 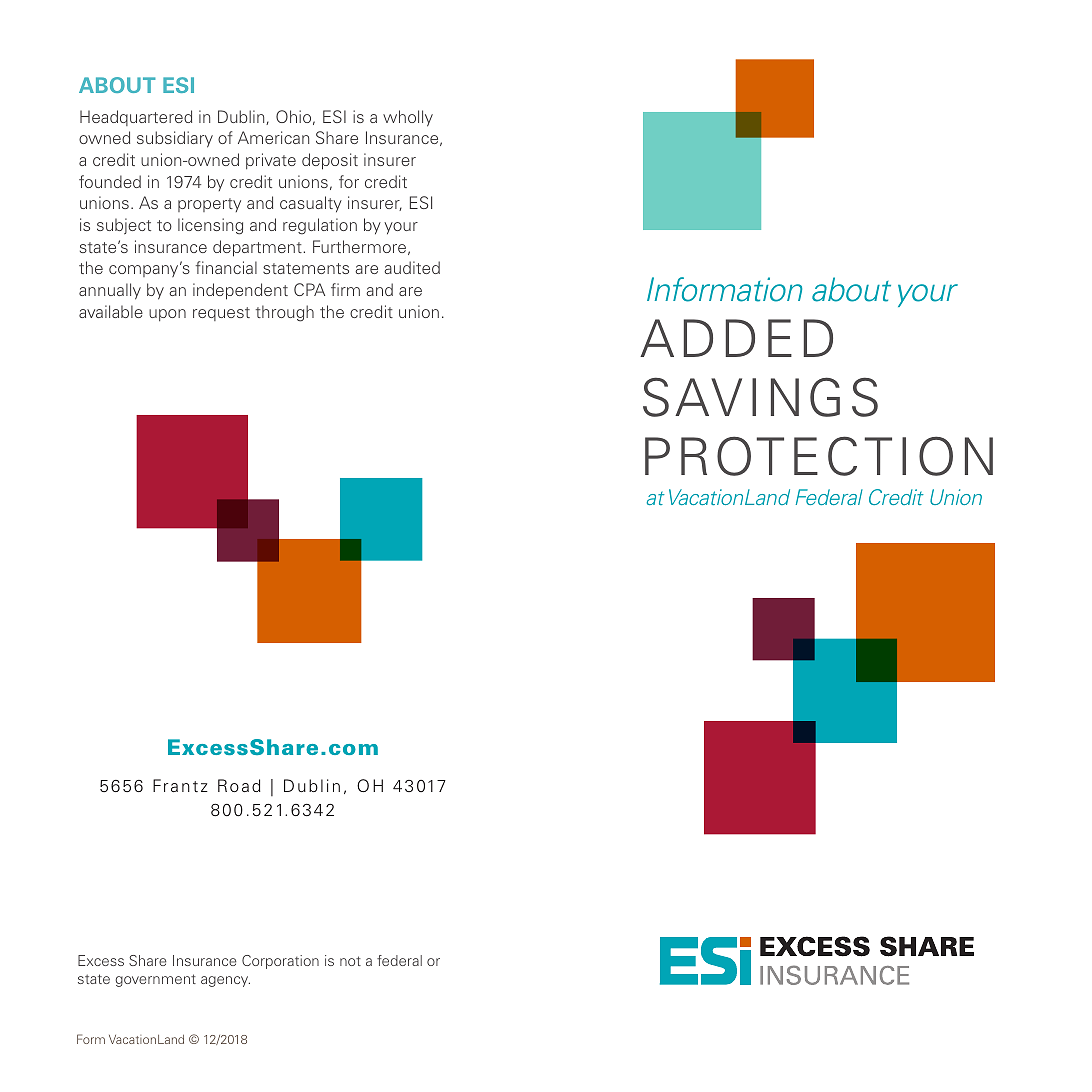 What do you see at coordinates (167, 315) in the page?
I see `upon` at bounding box center [167, 315].
